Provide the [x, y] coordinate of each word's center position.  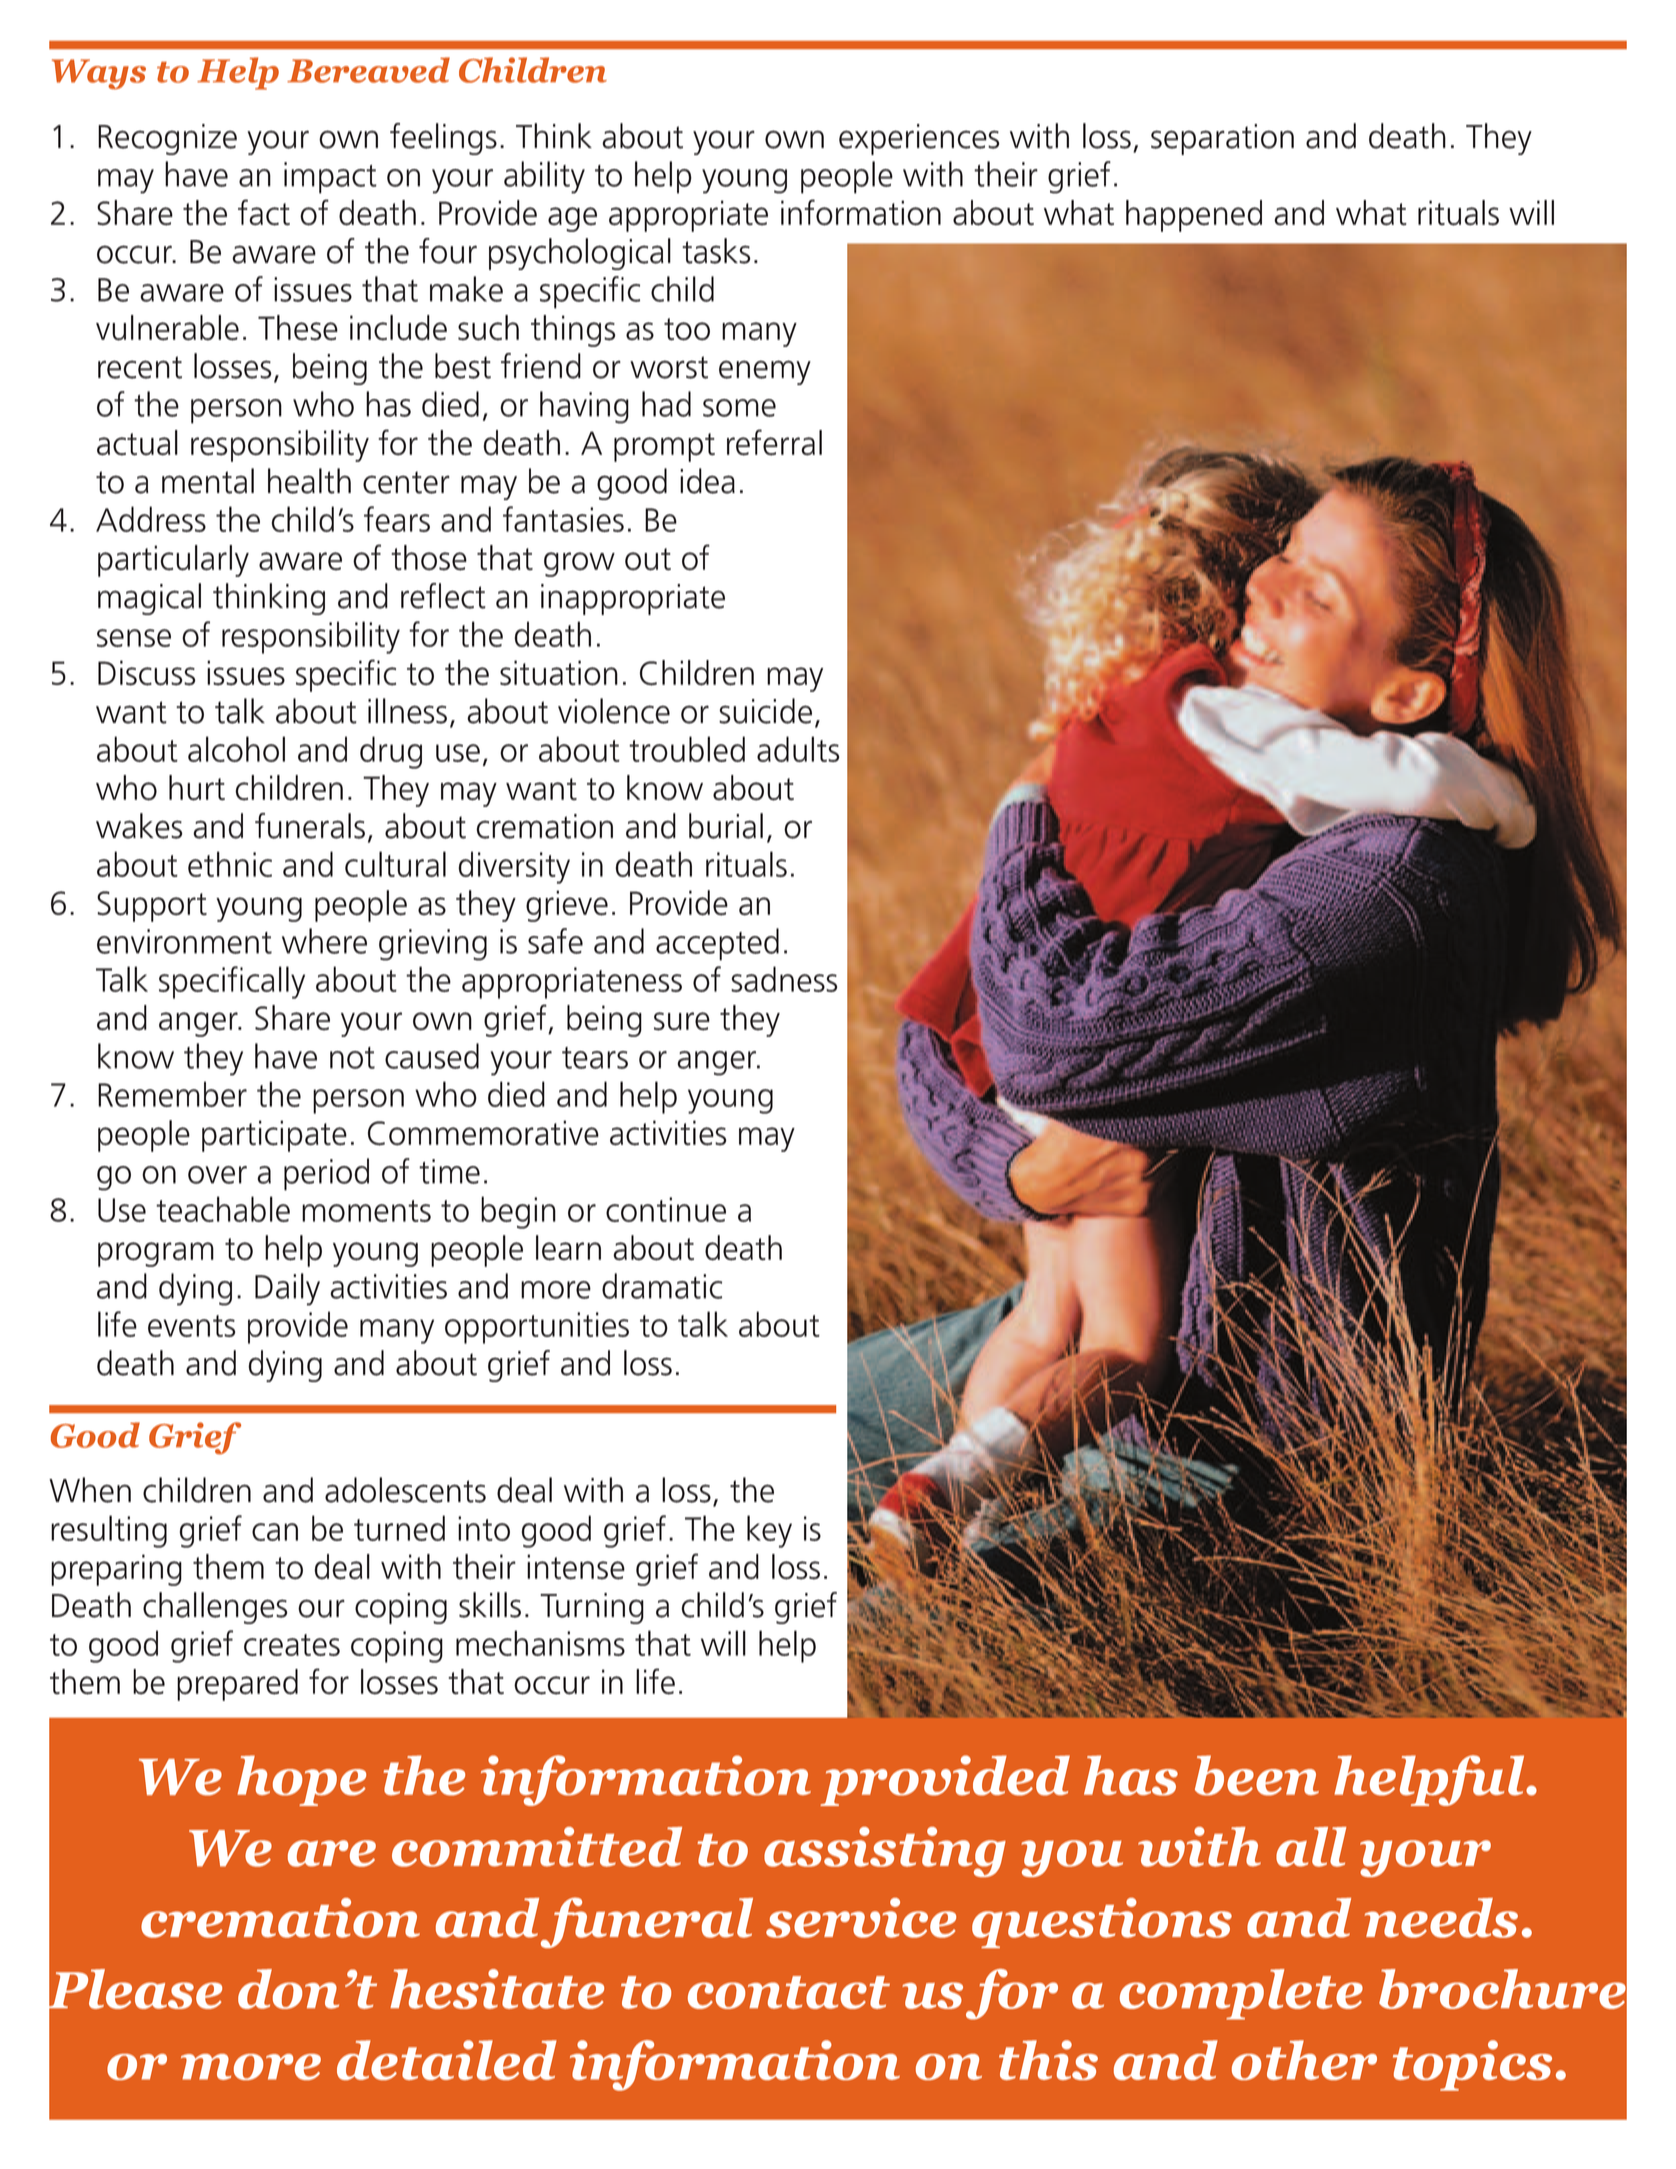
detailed [447, 2060]
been [1257, 1775]
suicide [765, 711]
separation [1222, 139]
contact [789, 1992]
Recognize [167, 139]
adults [798, 749]
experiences [919, 139]
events [192, 1326]
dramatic [662, 1286]
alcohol [236, 749]
